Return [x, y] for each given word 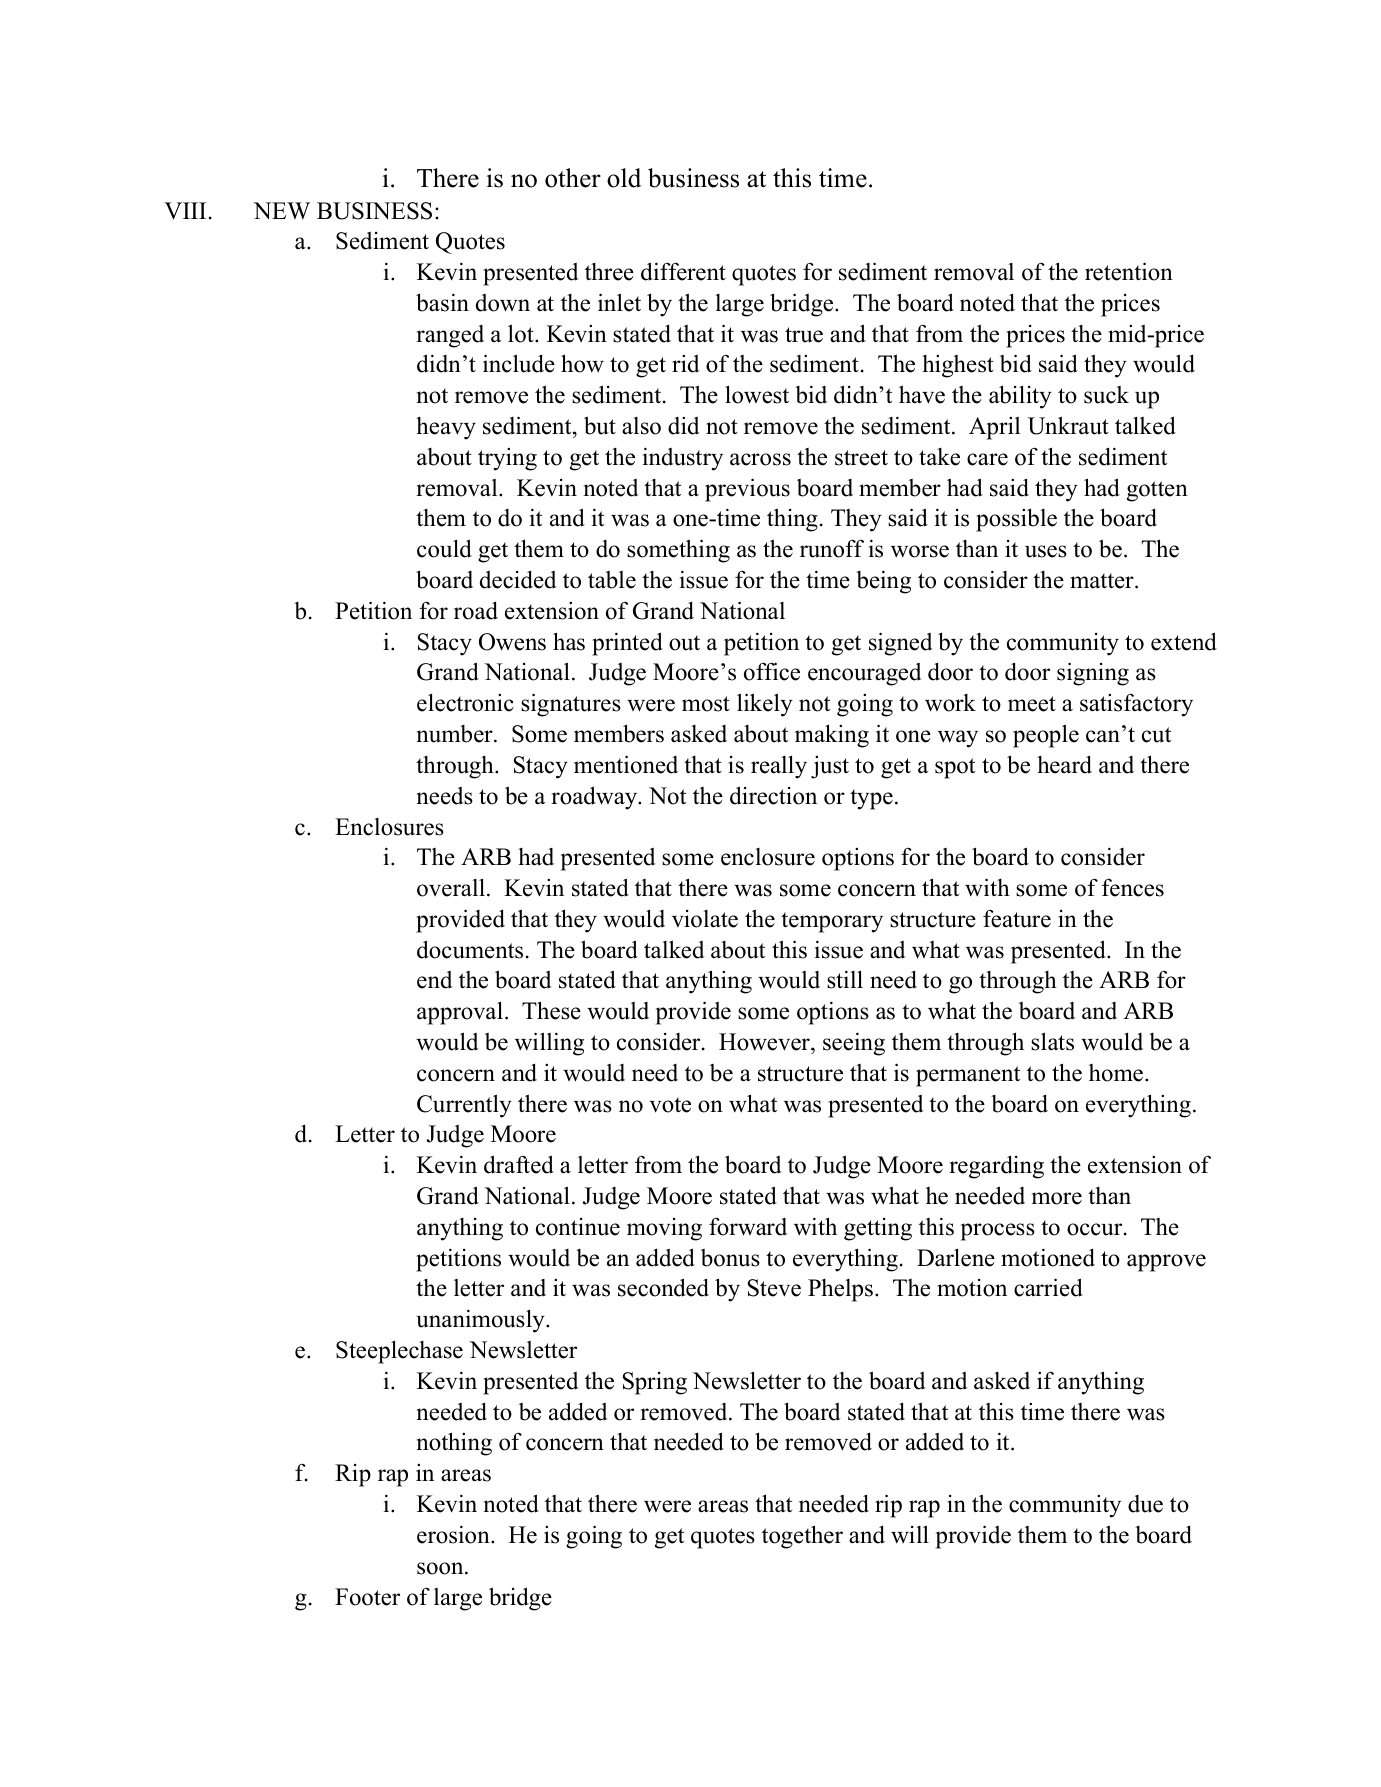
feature [1017, 919]
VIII [185, 211]
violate [705, 919]
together [802, 1537]
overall [451, 887]
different [683, 271]
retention [1129, 271]
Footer [367, 1597]
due [1145, 1504]
